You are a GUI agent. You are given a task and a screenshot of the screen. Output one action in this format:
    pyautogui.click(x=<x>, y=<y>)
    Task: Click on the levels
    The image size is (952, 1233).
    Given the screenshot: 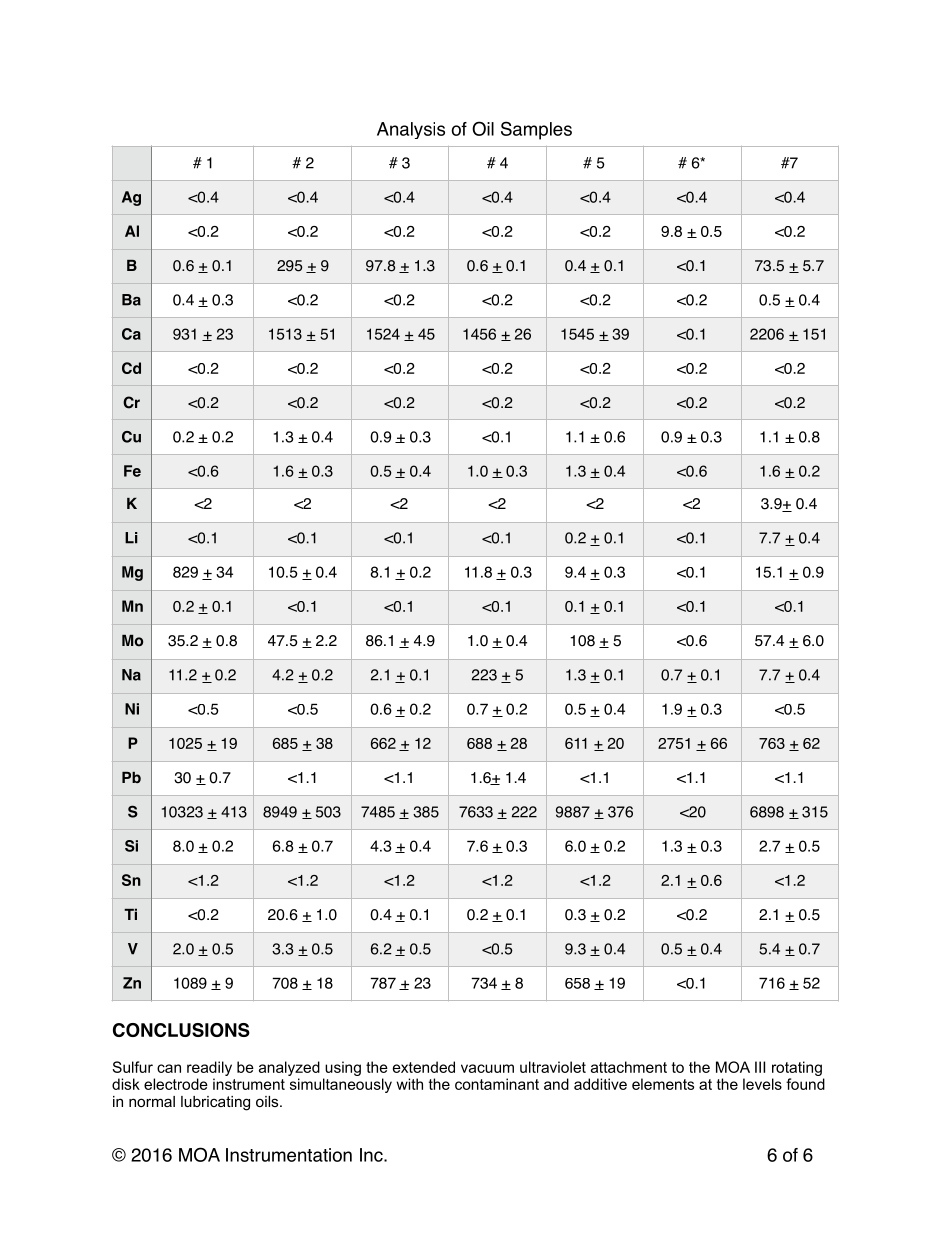 What is the action you would take?
    pyautogui.click(x=762, y=1084)
